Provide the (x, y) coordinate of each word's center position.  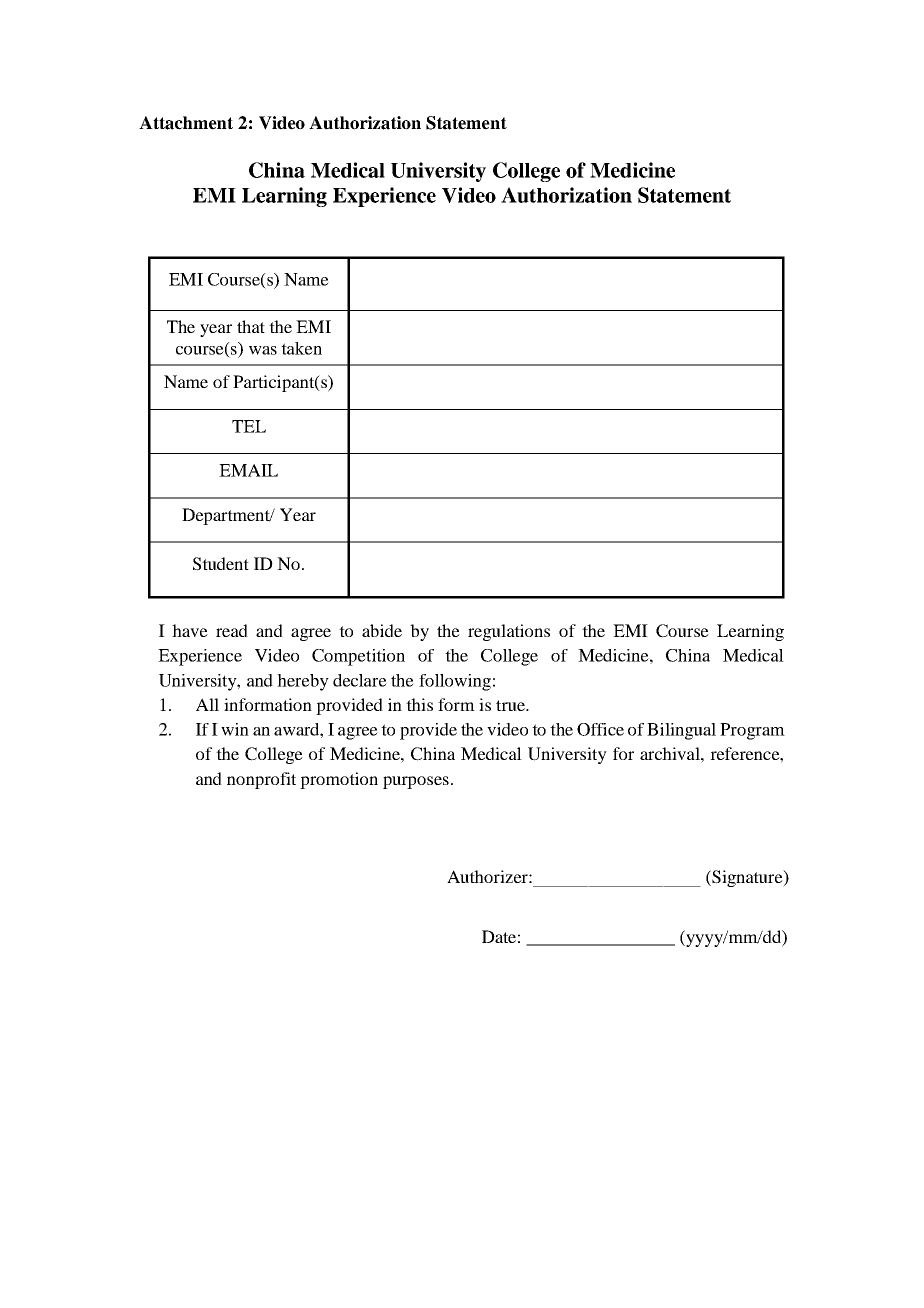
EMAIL (248, 470)
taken (301, 348)
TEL (249, 426)
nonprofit (261, 780)
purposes (416, 782)
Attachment (186, 123)
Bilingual (681, 731)
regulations (509, 632)
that (251, 326)
